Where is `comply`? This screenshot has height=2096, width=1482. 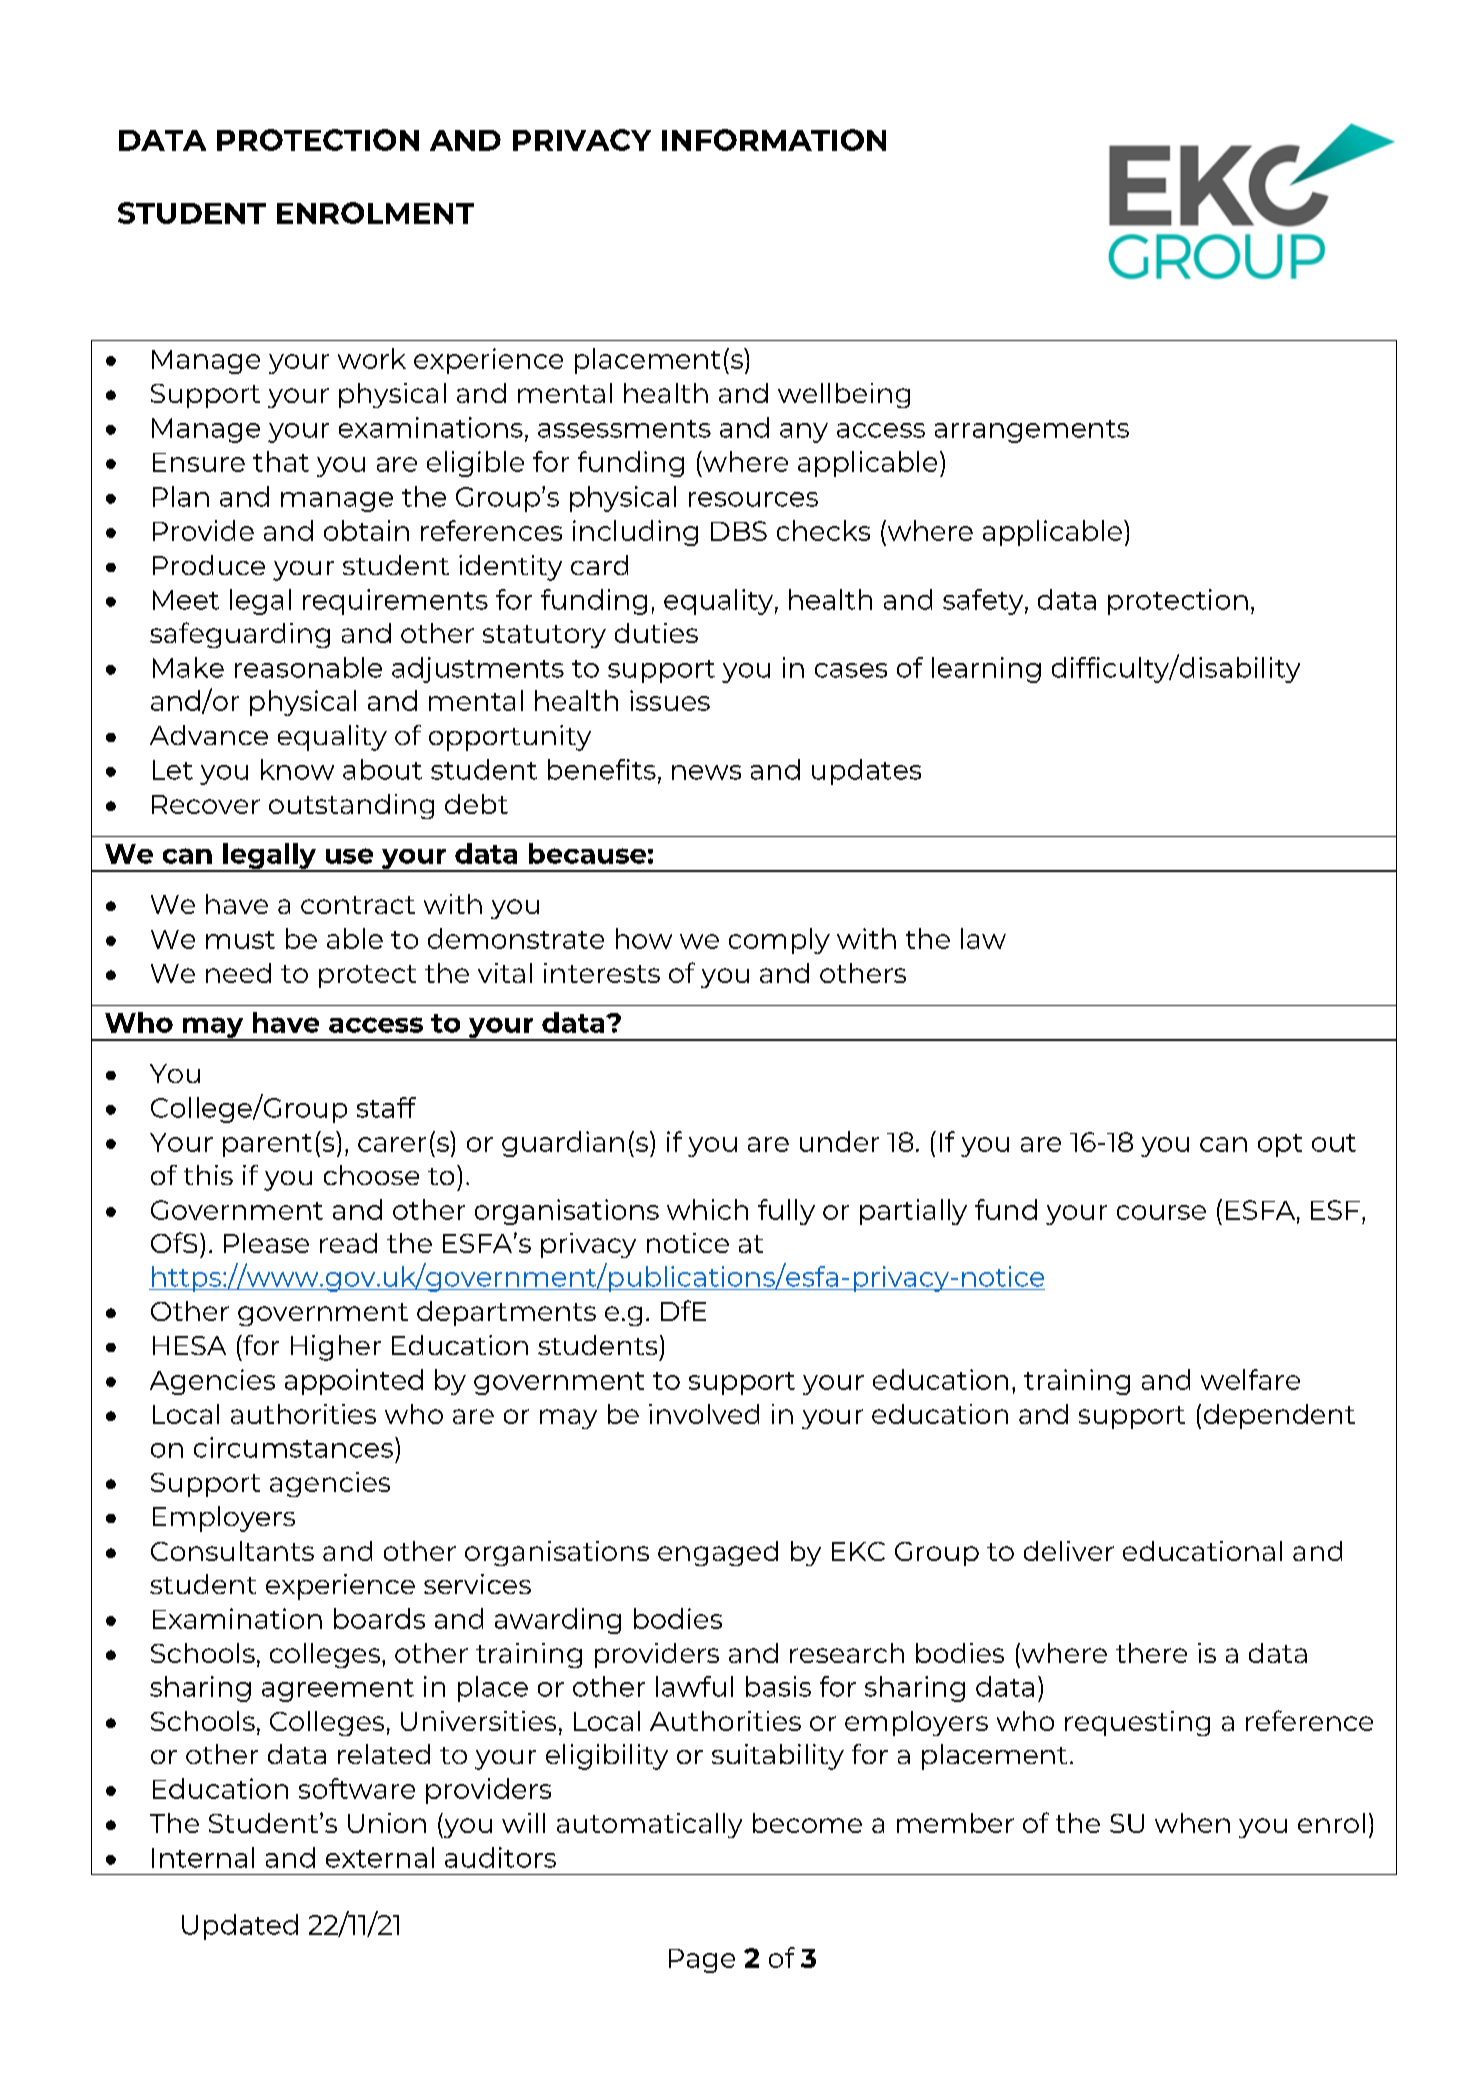 comply is located at coordinates (779, 941).
